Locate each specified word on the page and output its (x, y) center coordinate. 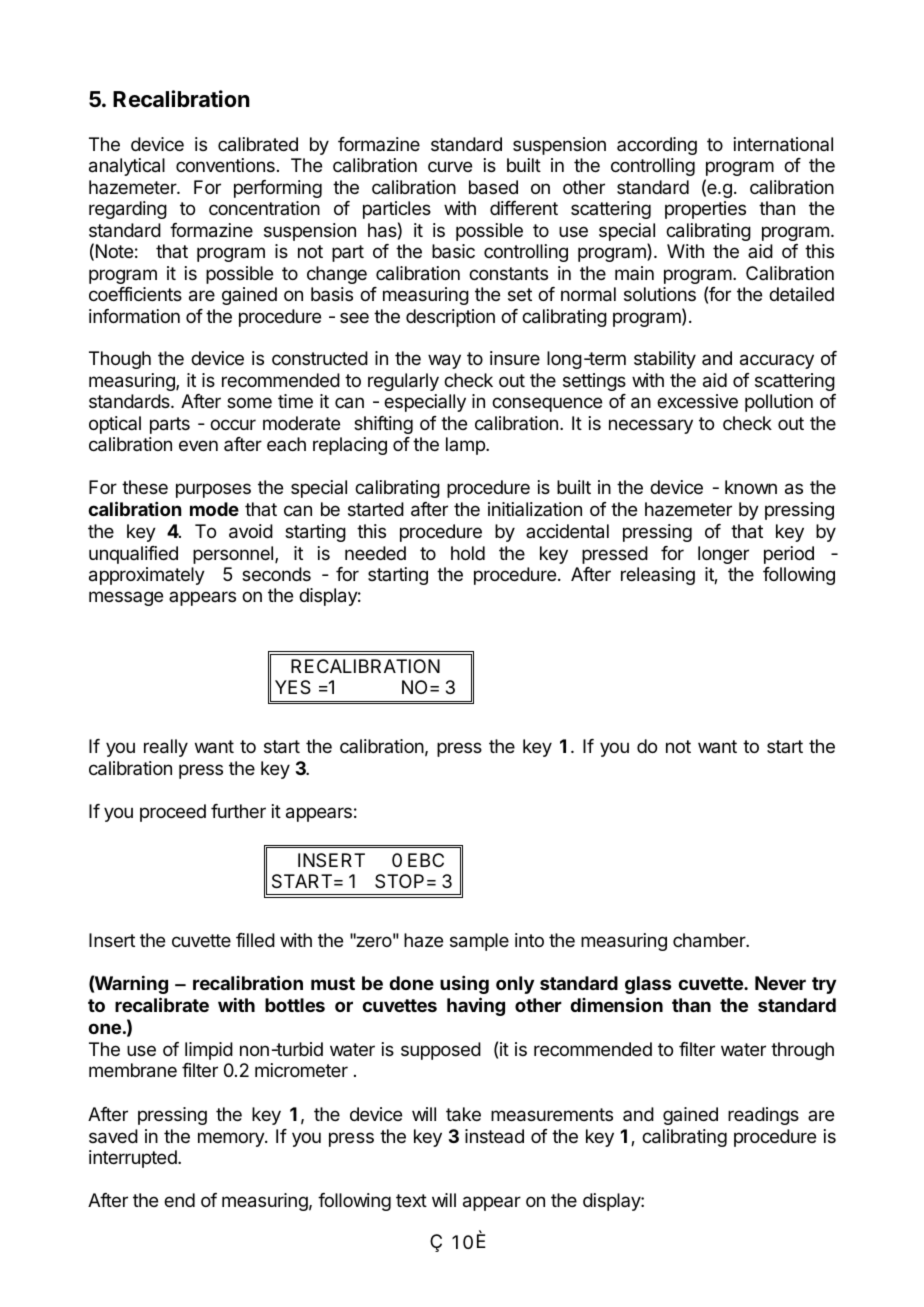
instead (494, 1136)
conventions (225, 165)
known (751, 487)
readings (763, 1116)
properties (705, 210)
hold (468, 553)
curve (450, 166)
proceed (173, 813)
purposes (213, 490)
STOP (399, 881)
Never (780, 983)
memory (232, 1139)
